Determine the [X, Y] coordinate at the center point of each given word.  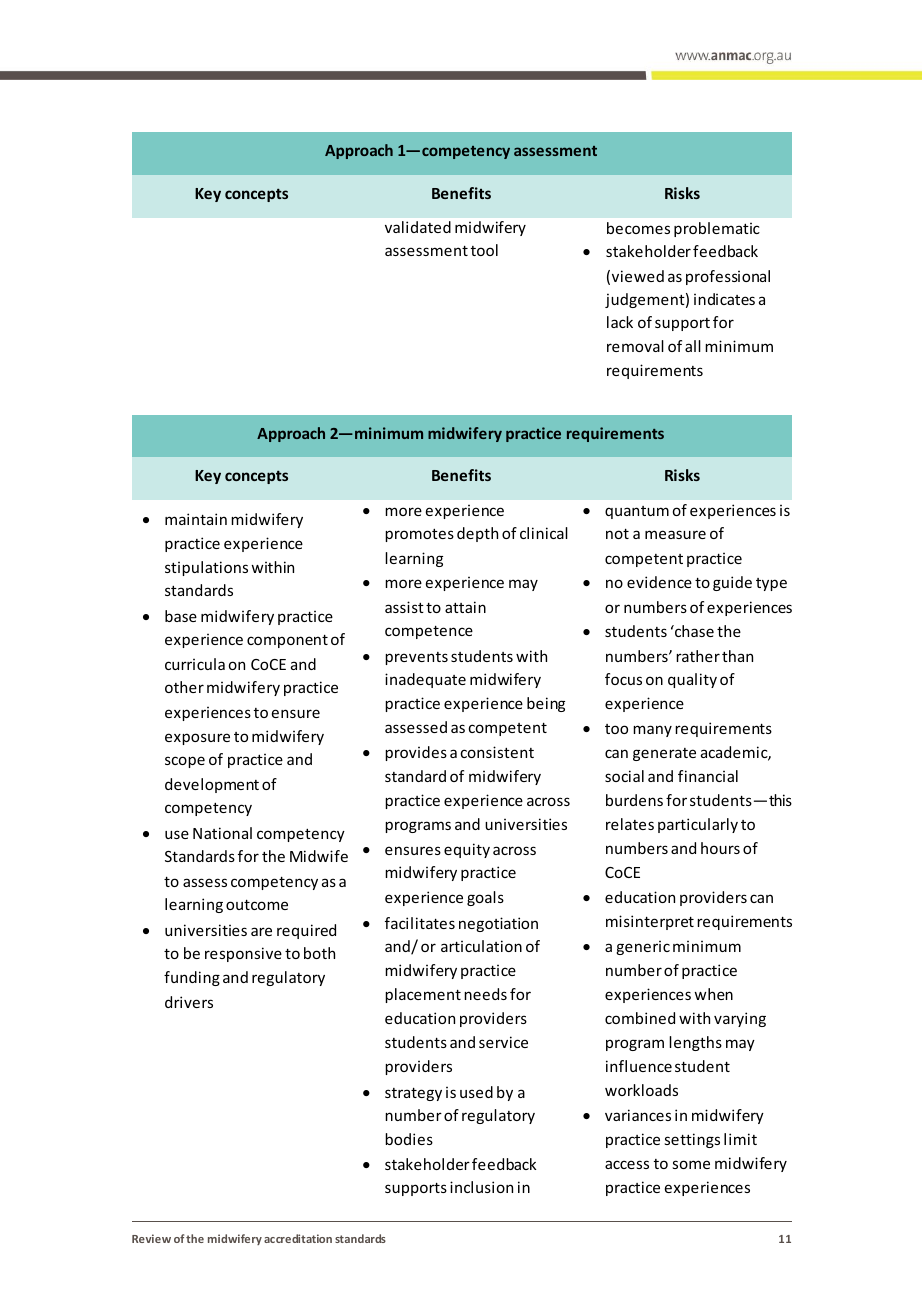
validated [418, 227]
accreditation [298, 1238]
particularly [698, 825]
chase [693, 631]
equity [467, 850]
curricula [195, 664]
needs [485, 994]
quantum [637, 512]
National [222, 833]
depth [477, 534]
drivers [189, 1002]
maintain [196, 519]
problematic [717, 229]
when [713, 994]
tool [484, 250]
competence [429, 632]
